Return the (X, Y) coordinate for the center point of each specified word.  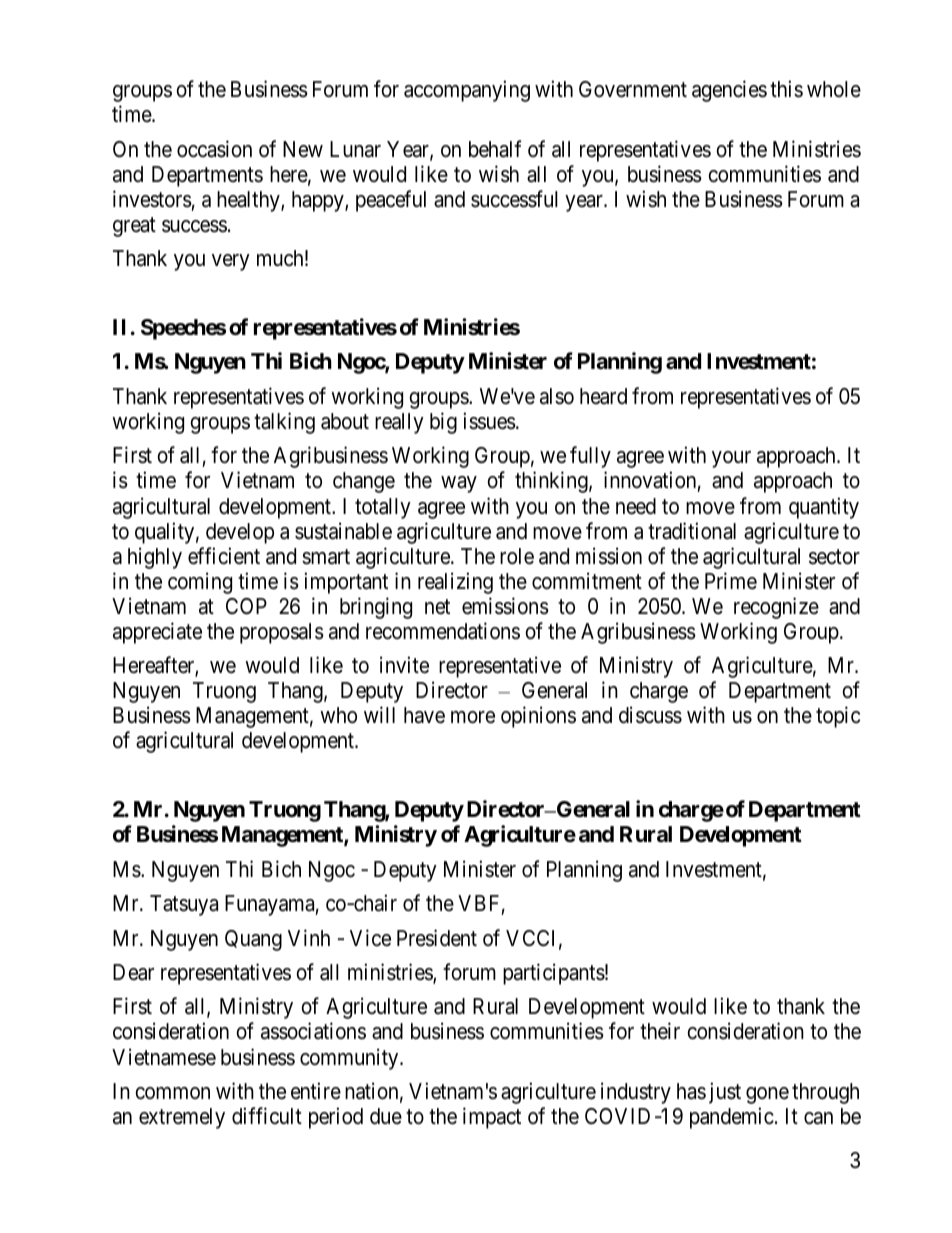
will (379, 714)
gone (767, 1095)
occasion (214, 149)
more (473, 717)
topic (838, 717)
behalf (495, 149)
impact (492, 1118)
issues (490, 421)
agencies (729, 91)
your (731, 459)
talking (284, 423)
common (172, 1093)
